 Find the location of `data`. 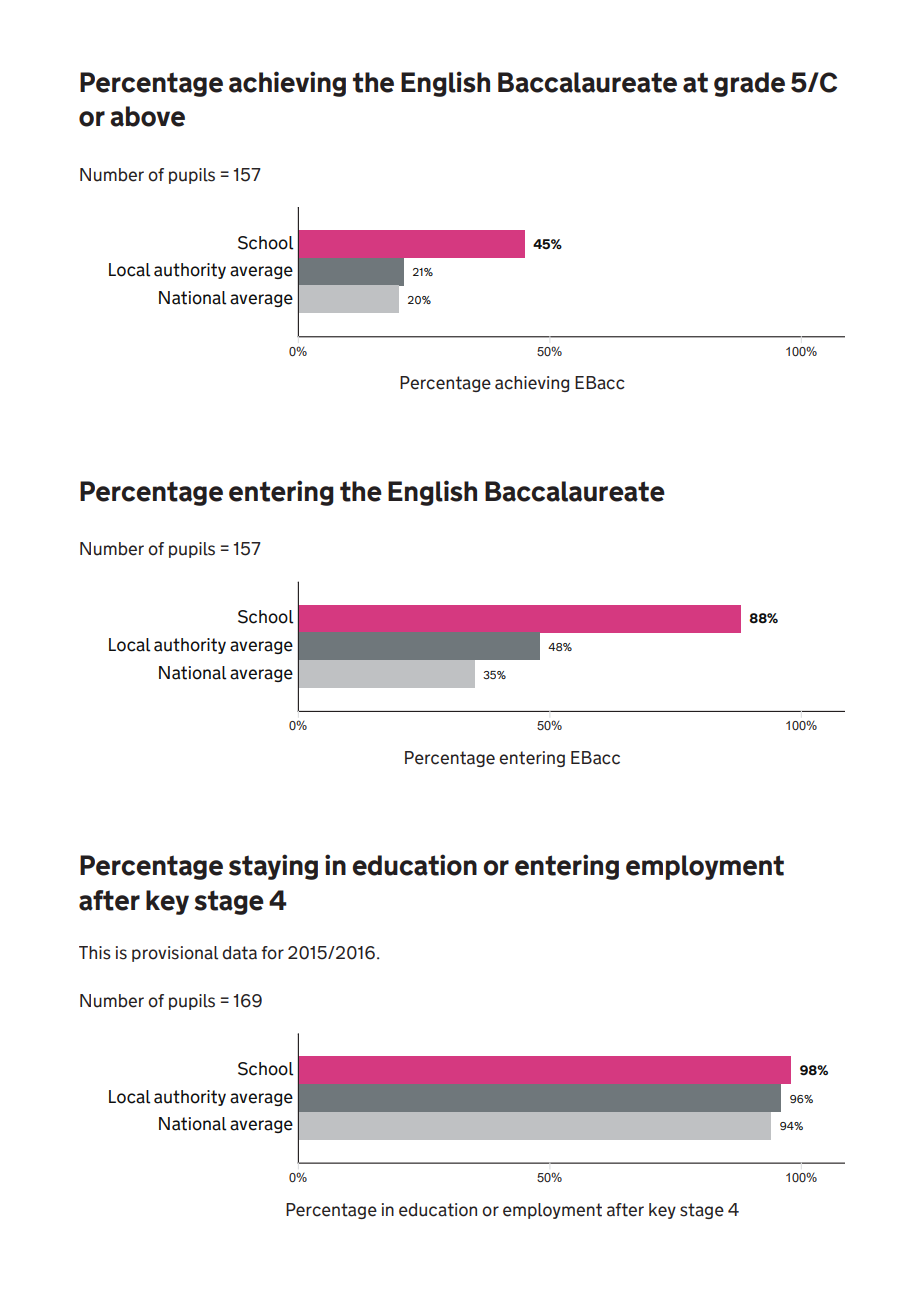

data is located at coordinates (239, 953).
